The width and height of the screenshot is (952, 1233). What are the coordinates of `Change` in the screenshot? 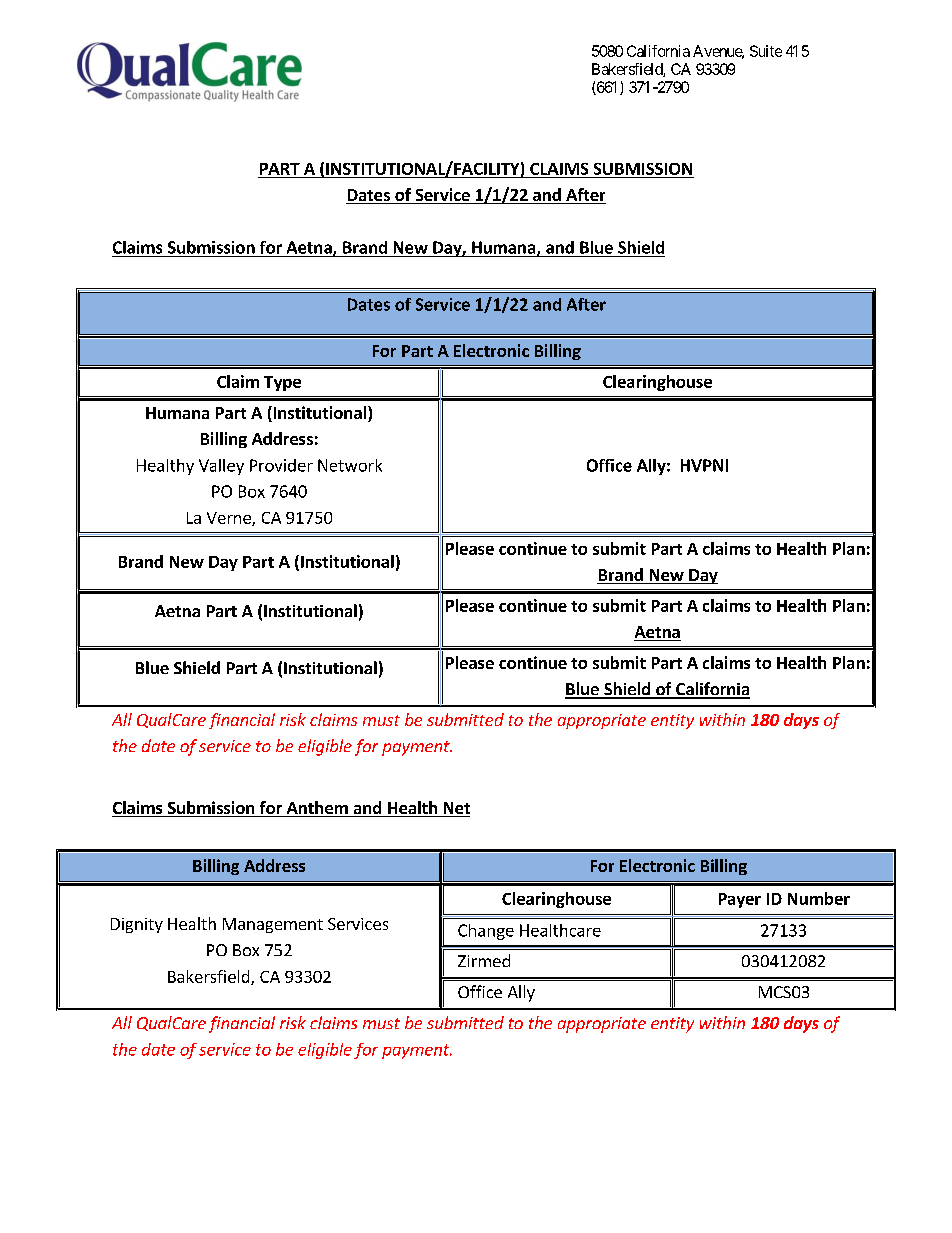 It's located at (486, 932).
